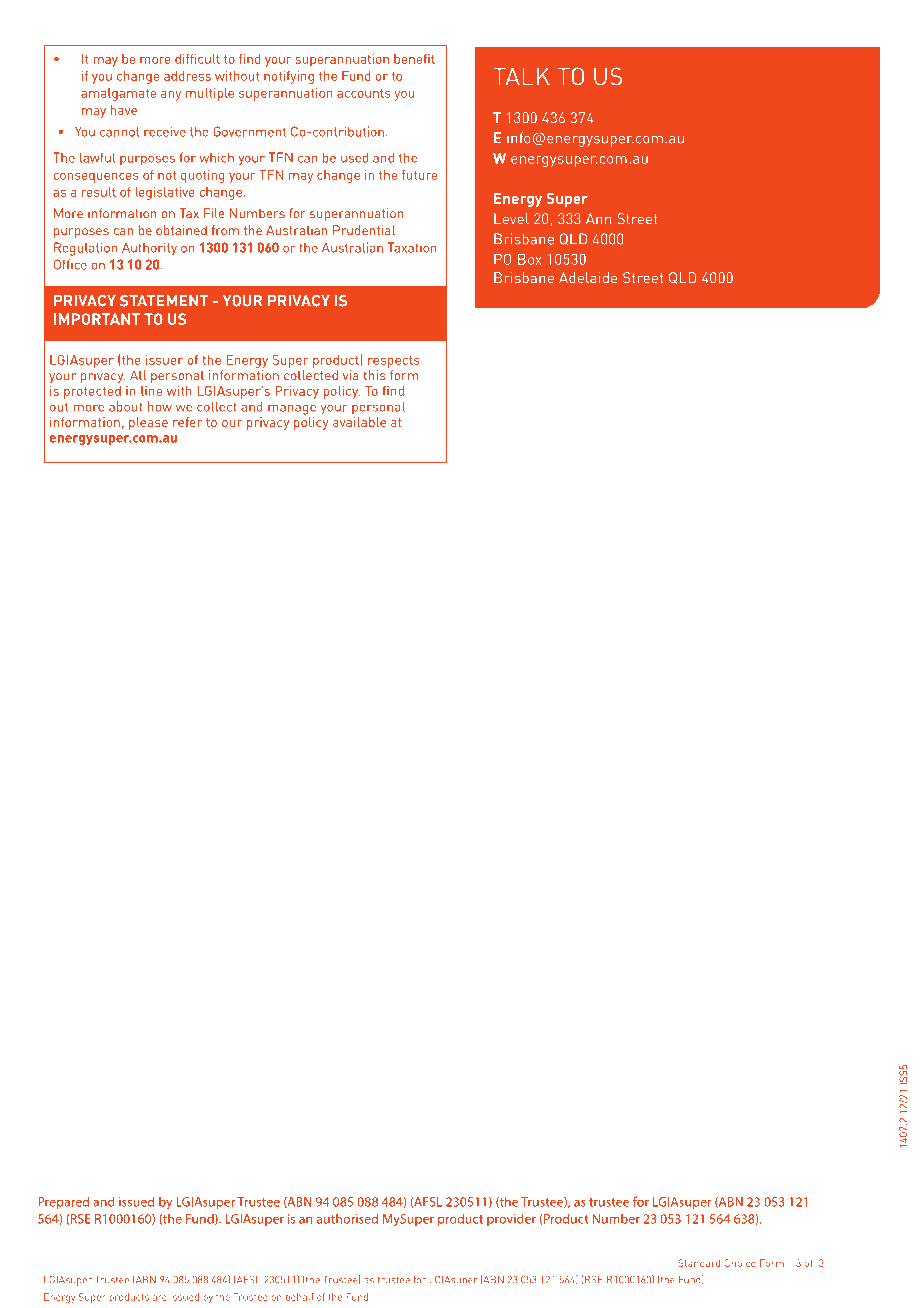  Describe the element at coordinates (364, 93) in the document. I see `accounts` at that location.
